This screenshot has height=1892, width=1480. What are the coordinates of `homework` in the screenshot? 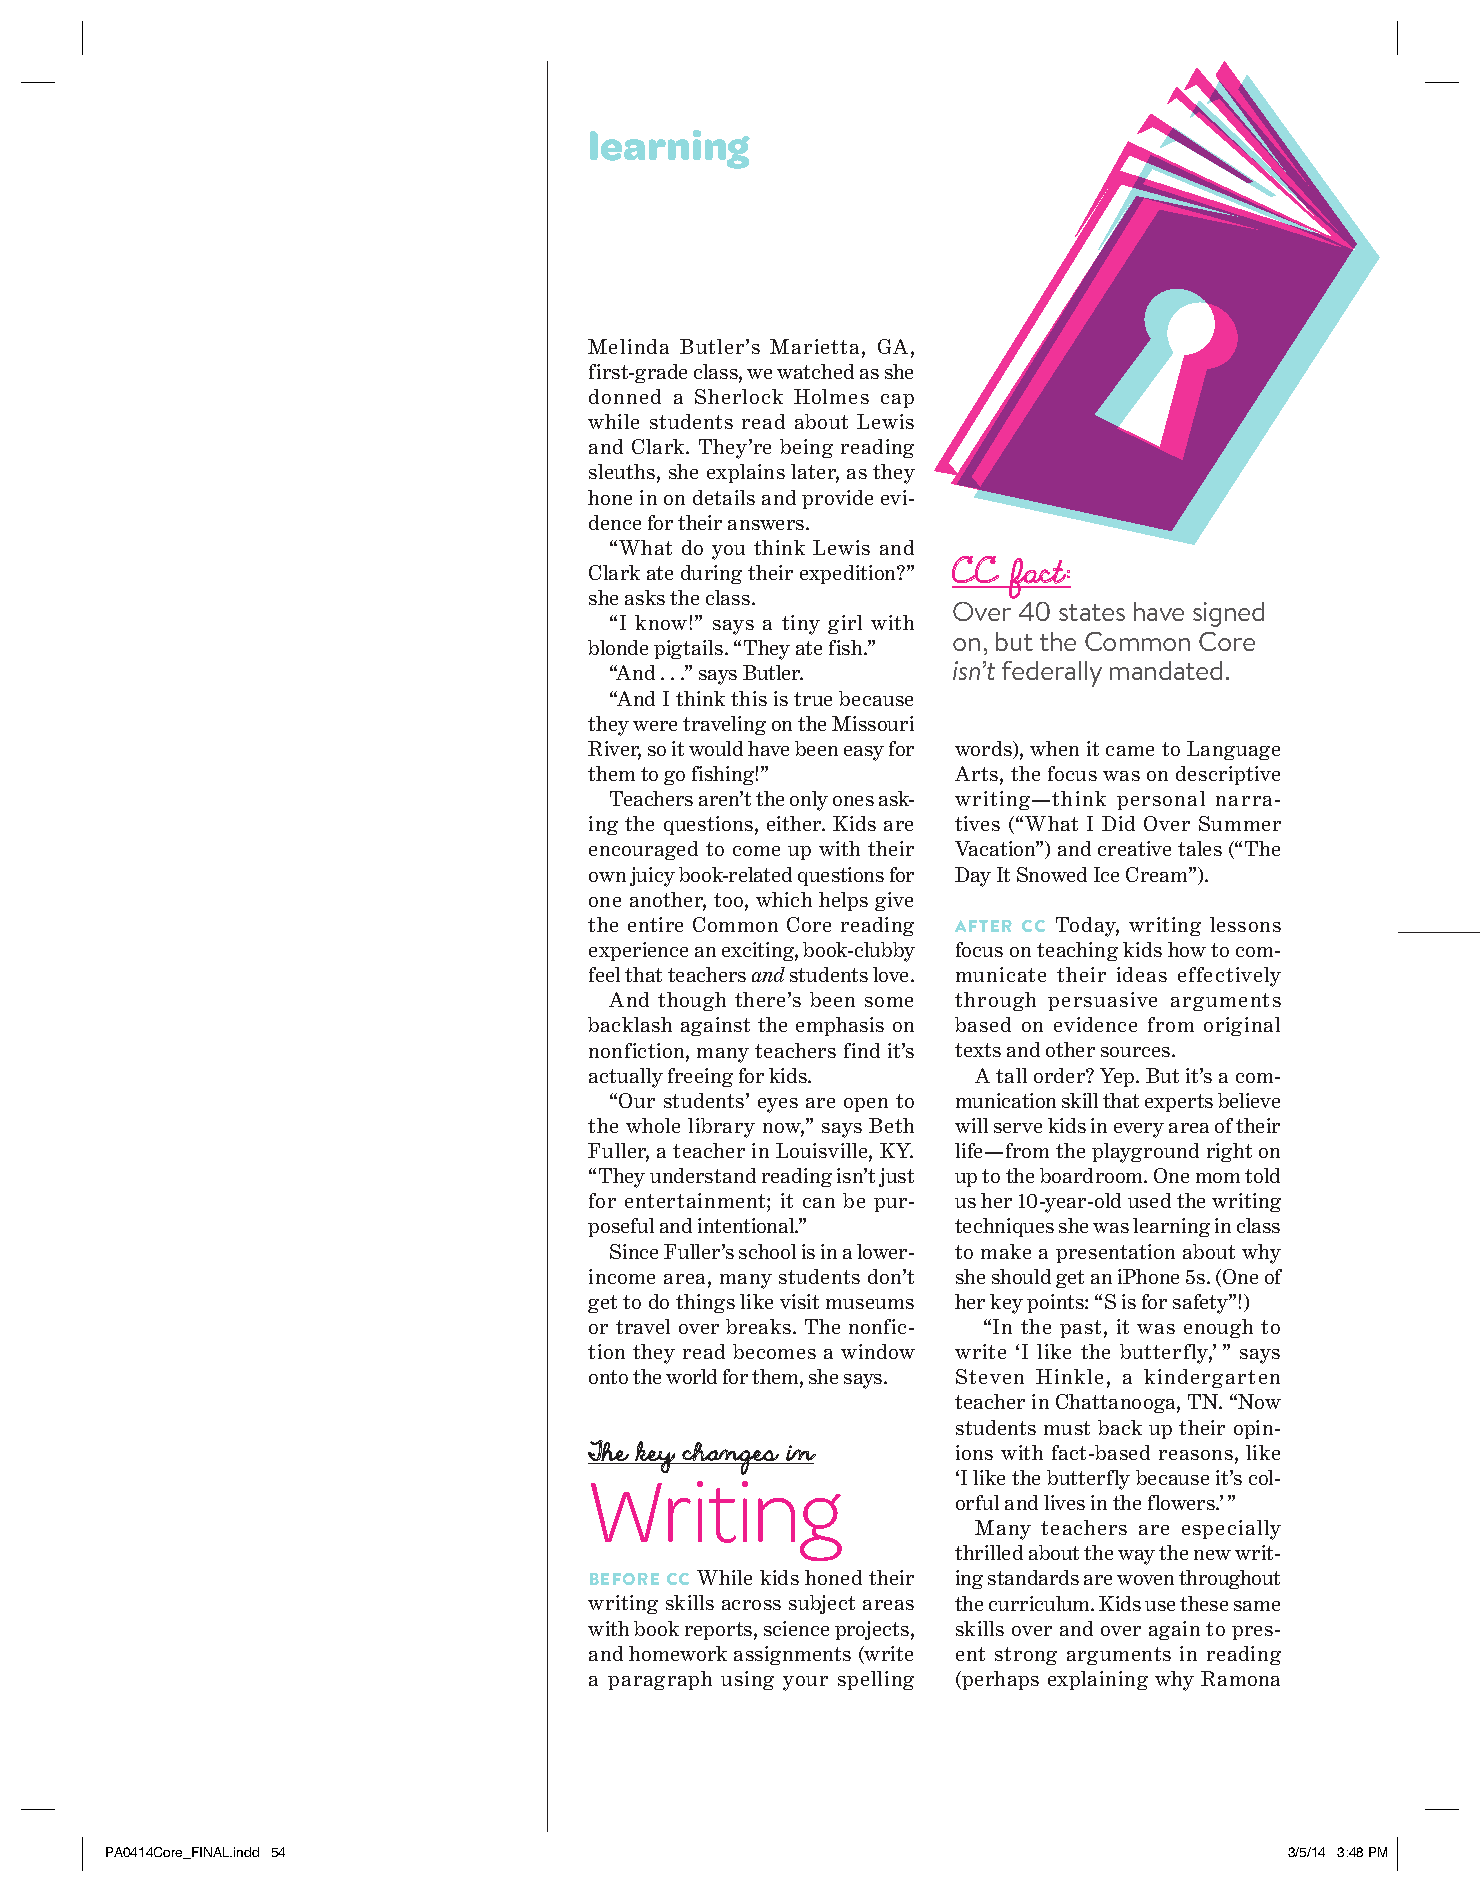 It's located at (678, 1653).
